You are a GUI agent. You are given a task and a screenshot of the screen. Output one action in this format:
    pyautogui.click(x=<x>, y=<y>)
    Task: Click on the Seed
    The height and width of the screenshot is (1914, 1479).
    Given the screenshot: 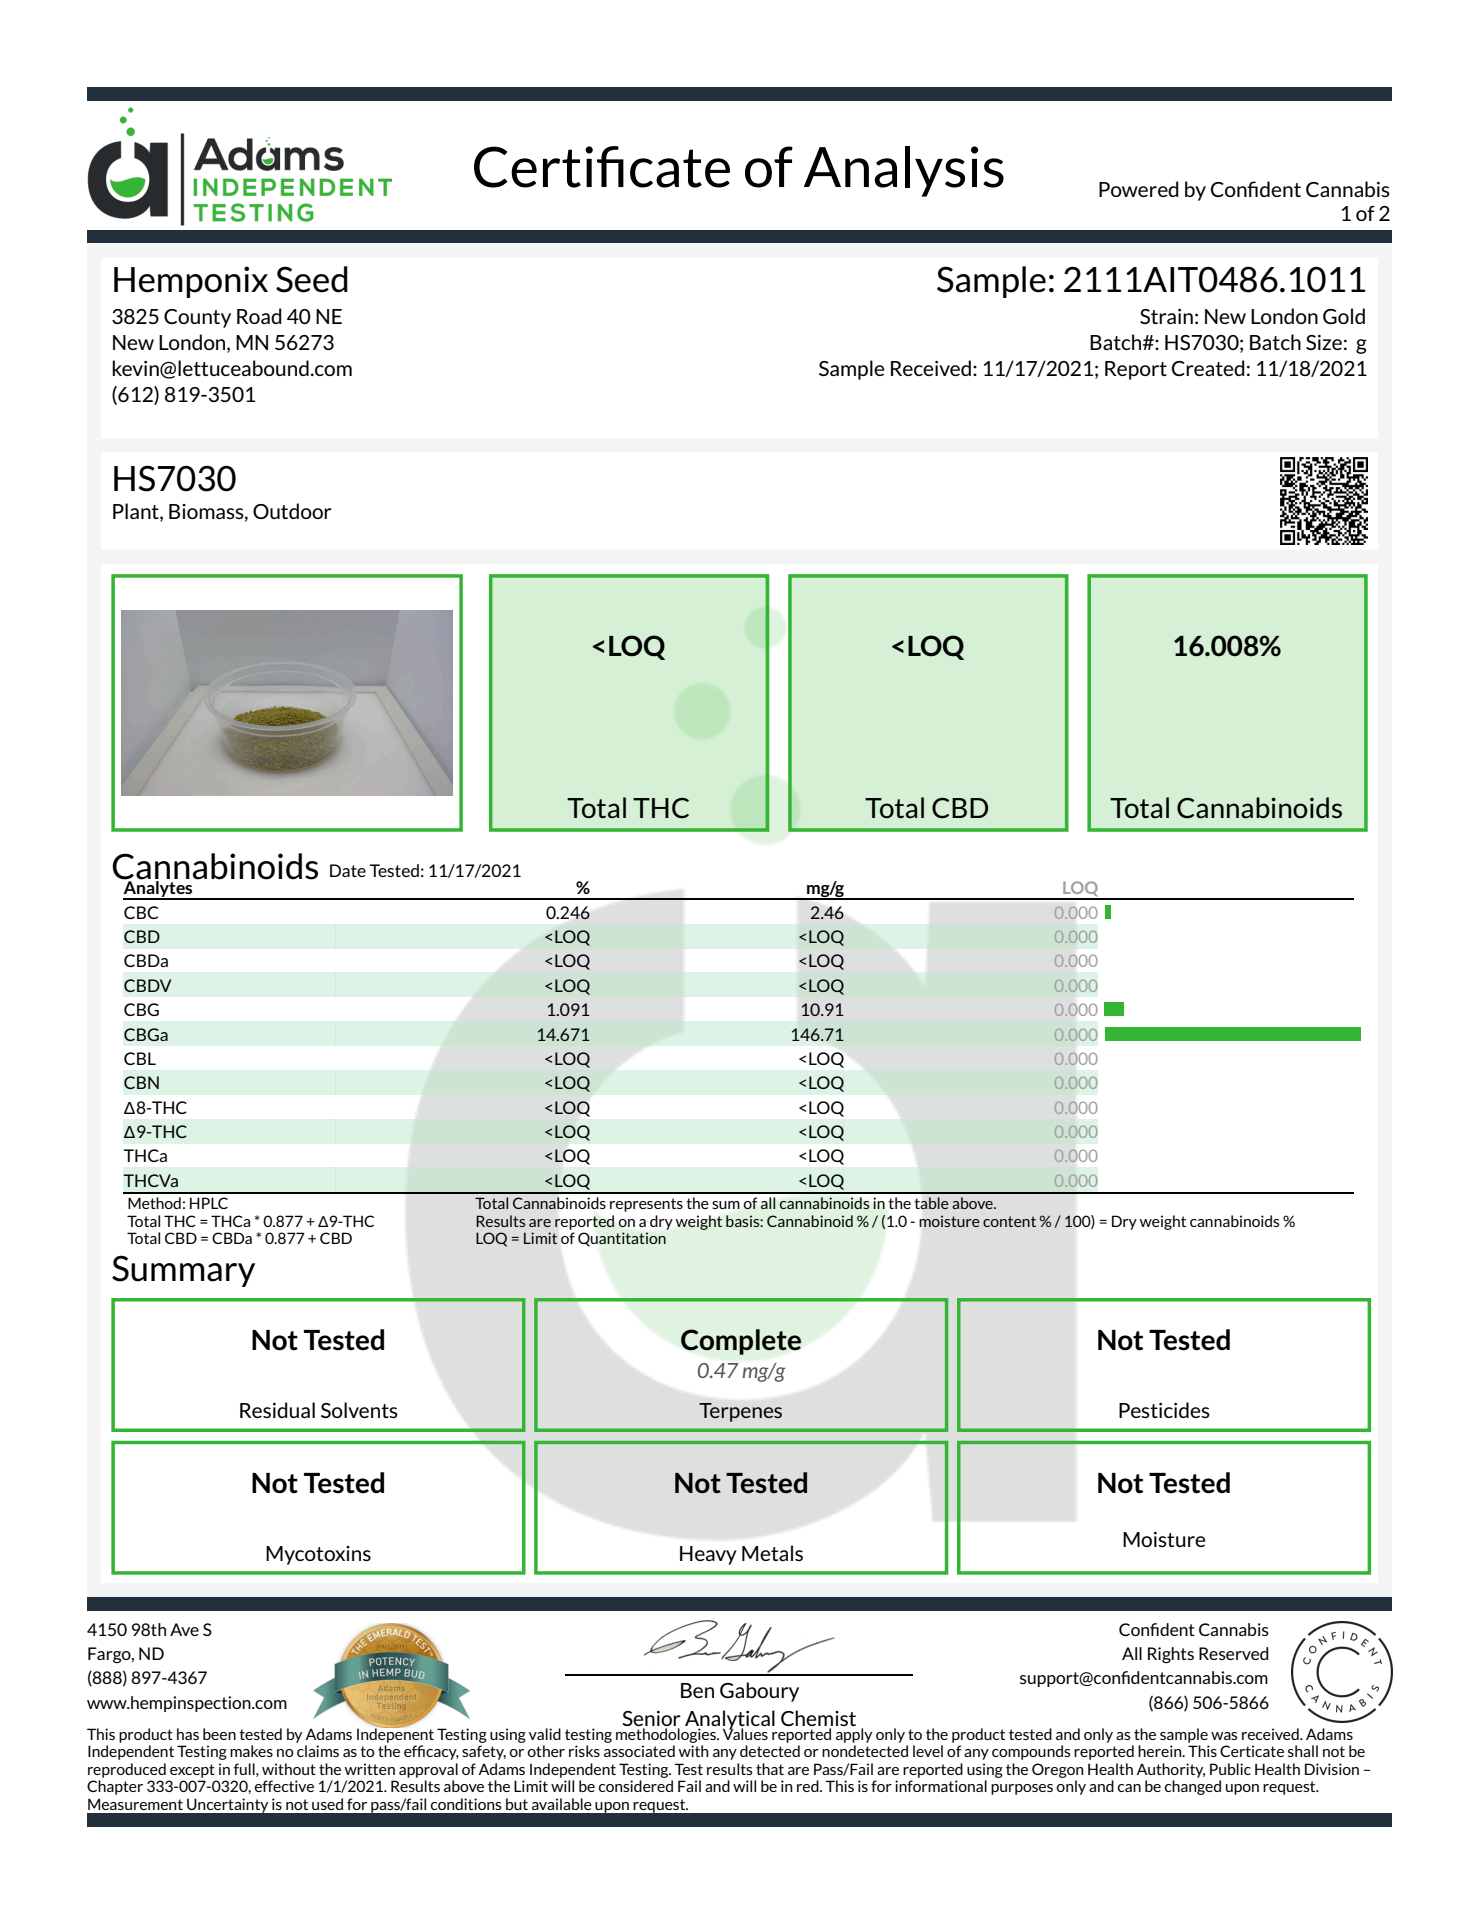 What is the action you would take?
    pyautogui.click(x=312, y=279)
